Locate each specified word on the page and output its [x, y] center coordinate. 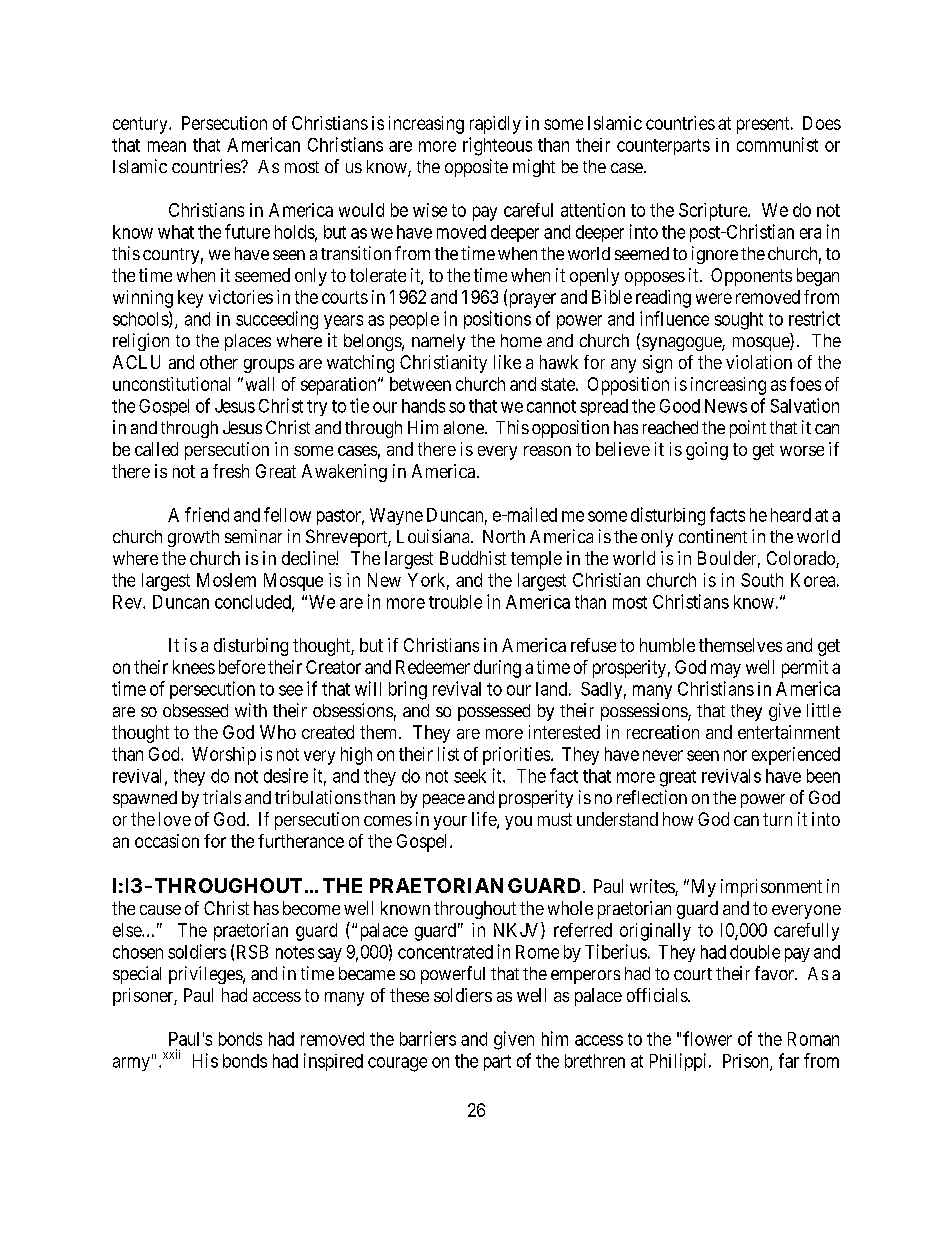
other [219, 362]
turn [777, 819]
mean [167, 146]
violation [759, 362]
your [450, 823]
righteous [497, 146]
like [507, 362]
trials [222, 797]
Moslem [226, 580]
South [762, 580]
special [137, 975]
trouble [455, 602]
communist [777, 144]
